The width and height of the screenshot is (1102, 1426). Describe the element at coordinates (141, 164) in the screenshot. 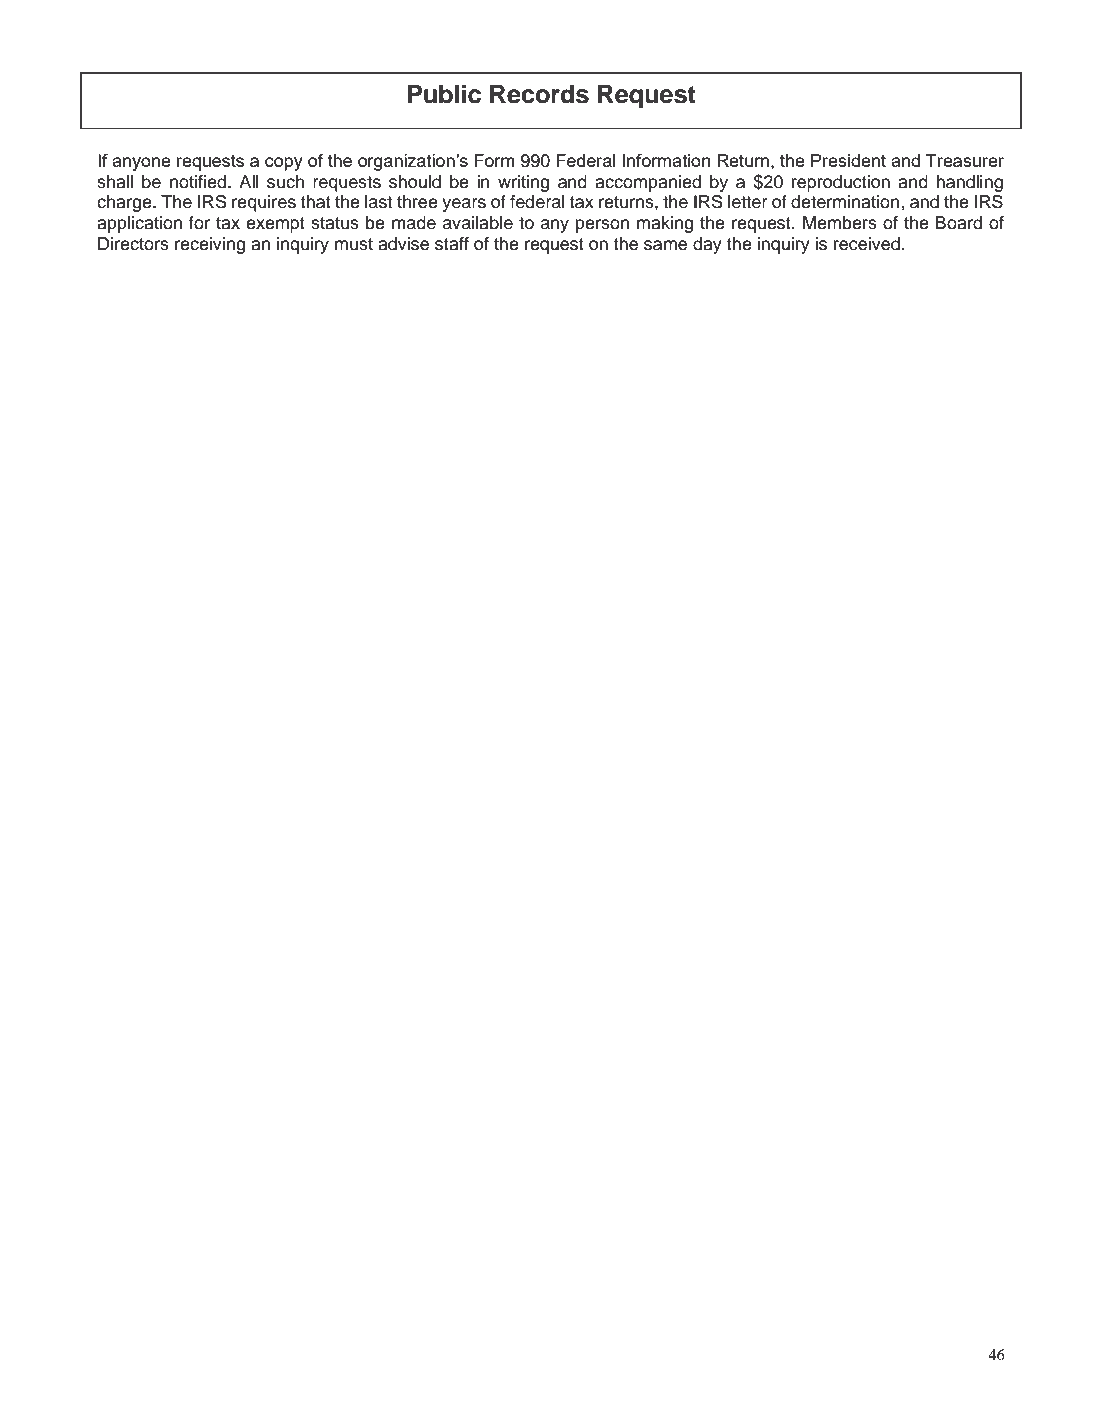

I see `anyone` at that location.
